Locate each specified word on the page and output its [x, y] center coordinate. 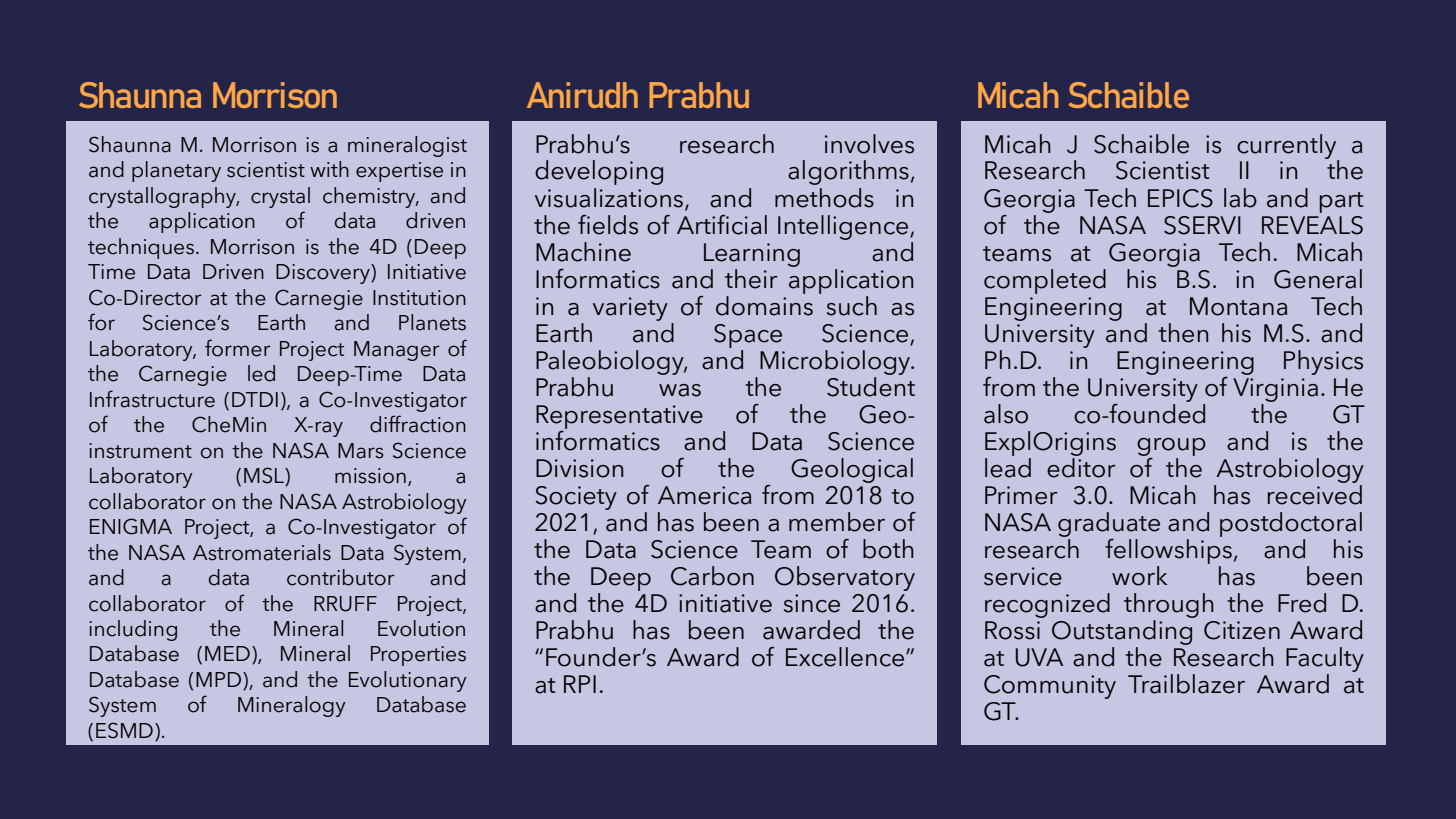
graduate [1109, 524]
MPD [220, 679]
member [837, 522]
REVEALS [1312, 225]
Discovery [324, 274]
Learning [752, 255]
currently [1288, 147]
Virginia [1275, 390]
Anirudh [582, 95]
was [680, 390]
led [261, 373]
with [329, 169]
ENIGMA [131, 526]
